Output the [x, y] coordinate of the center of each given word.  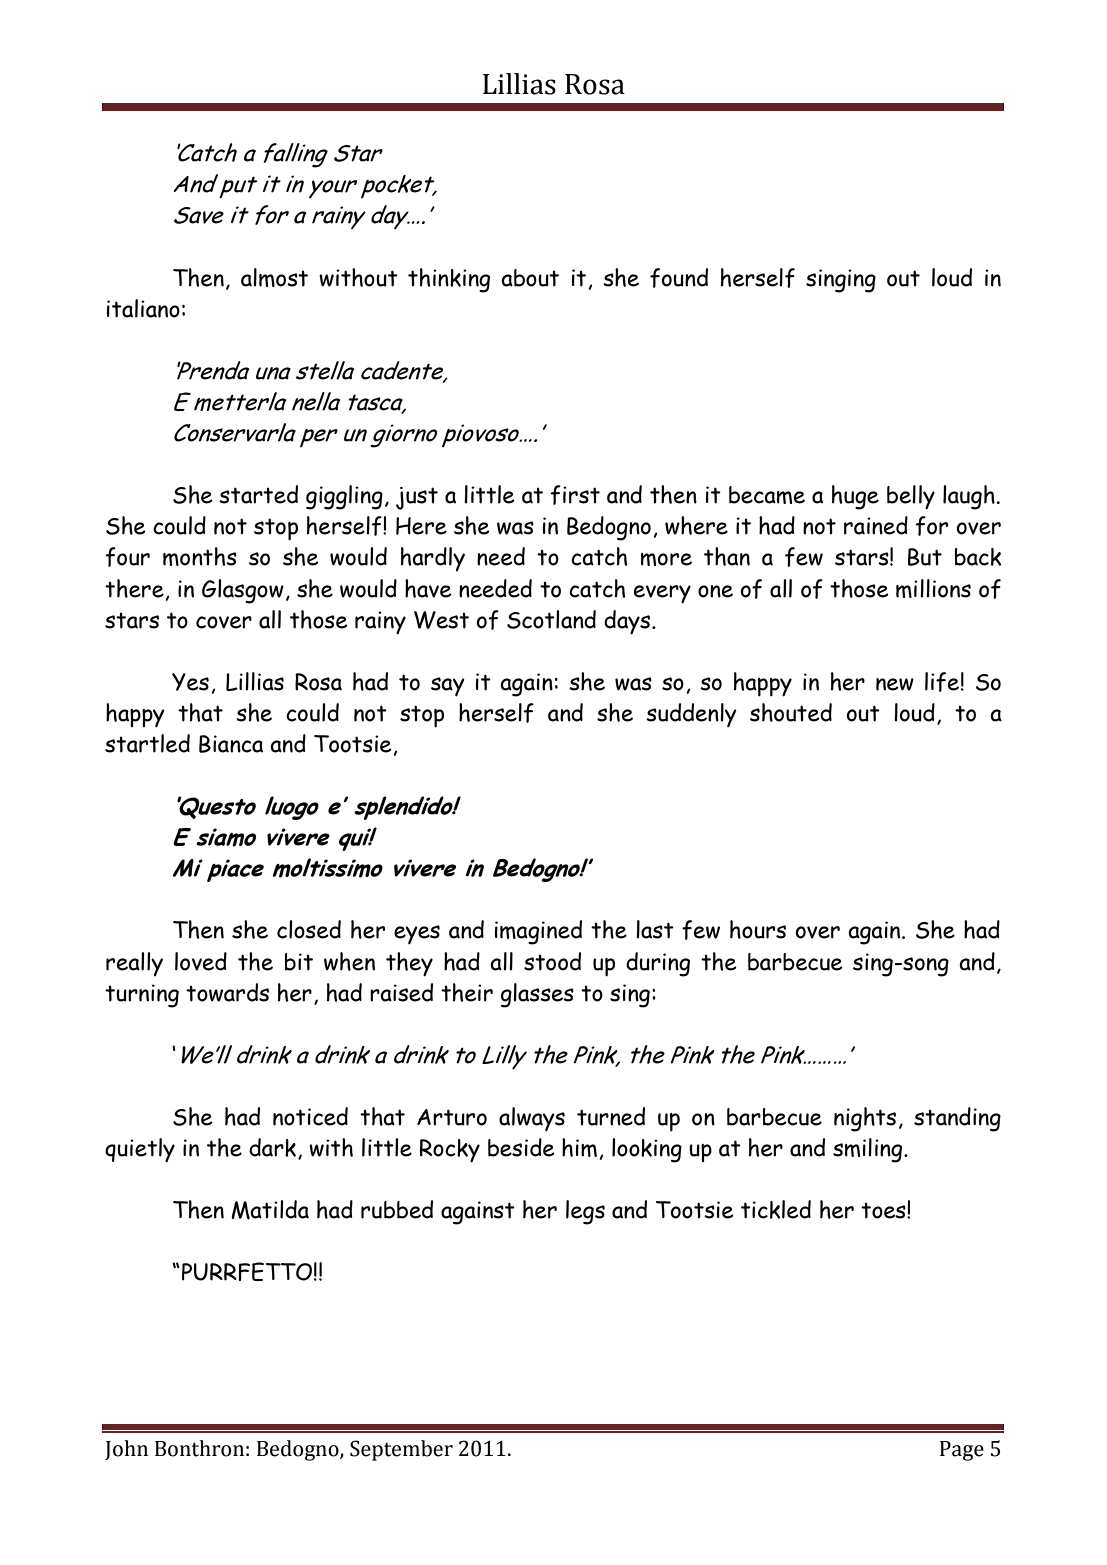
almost [274, 277]
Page [962, 1451]
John [126, 1450]
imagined [538, 932]
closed [309, 929]
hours [758, 929]
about [530, 278]
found [679, 278]
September [401, 1450]
